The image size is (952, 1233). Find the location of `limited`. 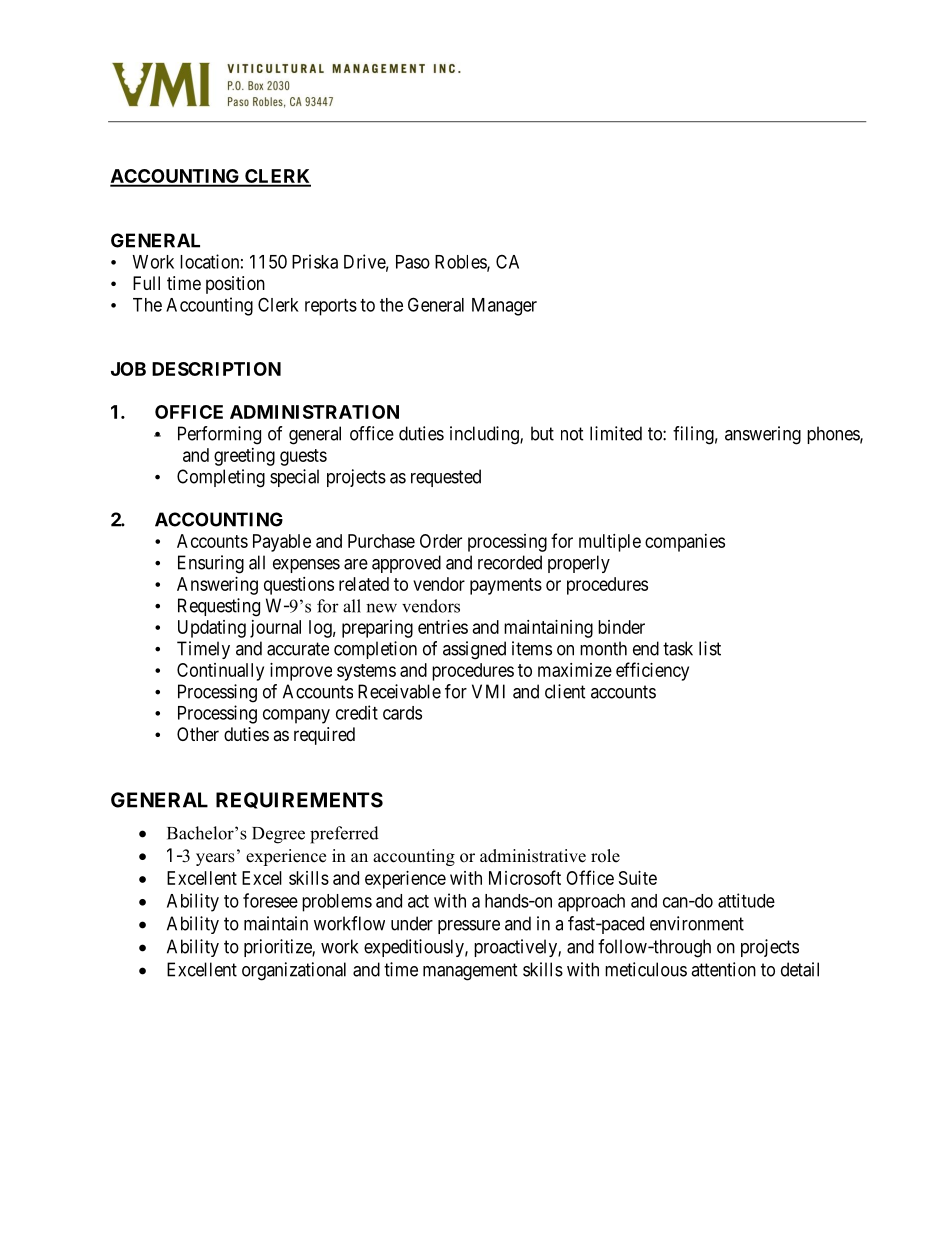

limited is located at coordinates (616, 433).
